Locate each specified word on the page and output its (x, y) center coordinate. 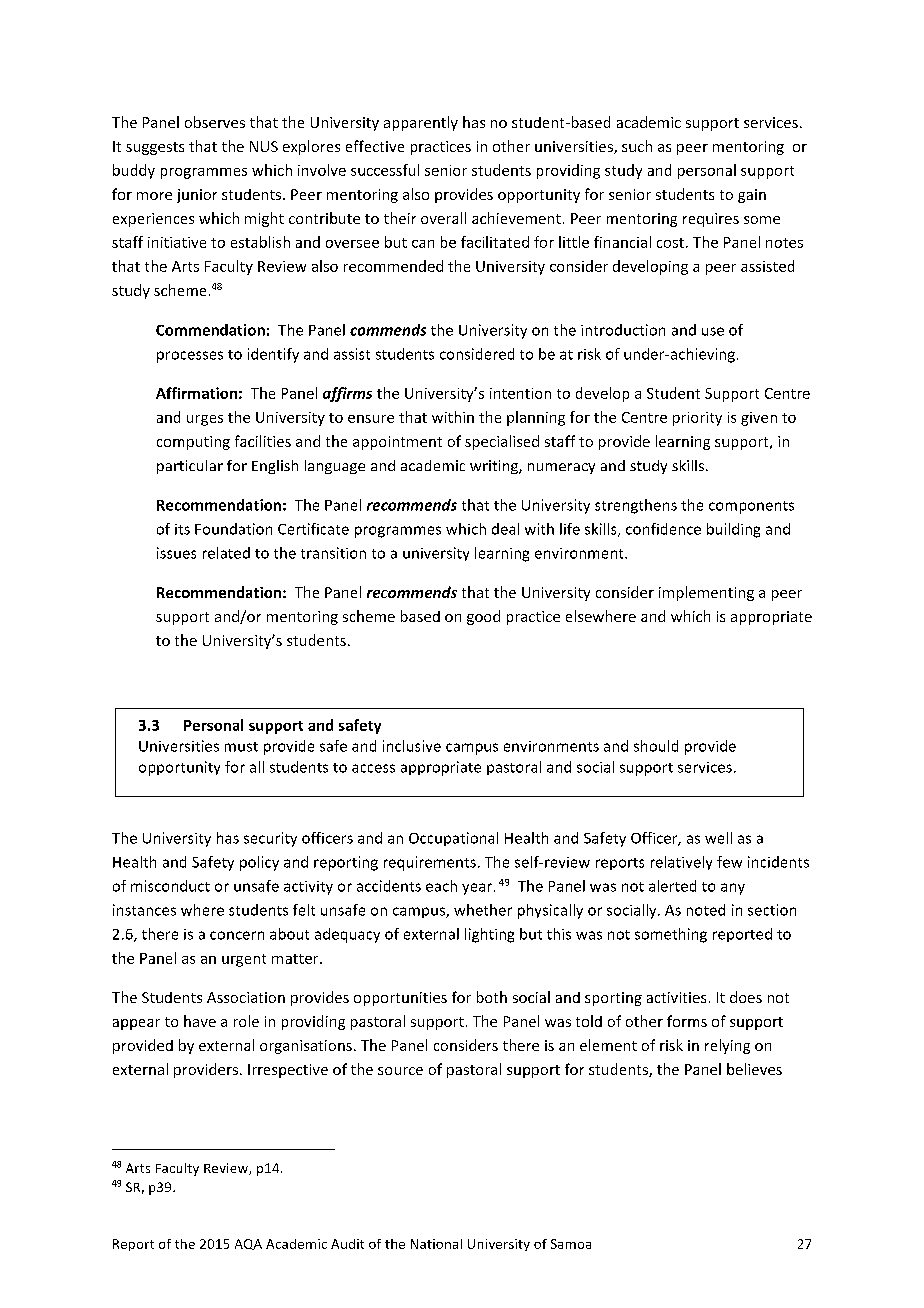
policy (259, 863)
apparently (421, 123)
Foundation (233, 529)
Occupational (453, 839)
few (729, 862)
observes (215, 122)
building (733, 530)
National (436, 1244)
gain (752, 196)
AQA (248, 1244)
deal (505, 529)
